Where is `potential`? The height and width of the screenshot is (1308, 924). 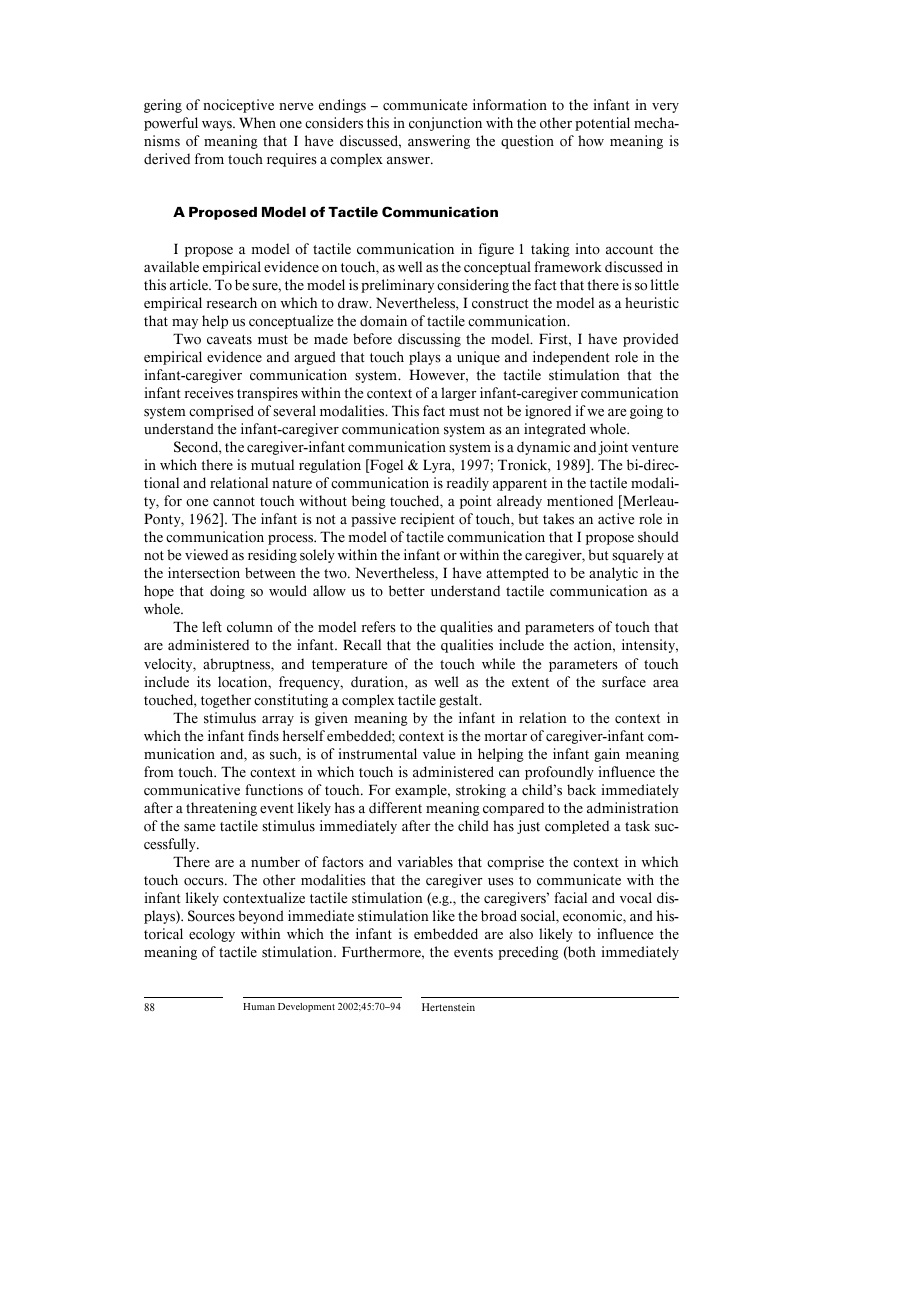
potential is located at coordinates (602, 124).
